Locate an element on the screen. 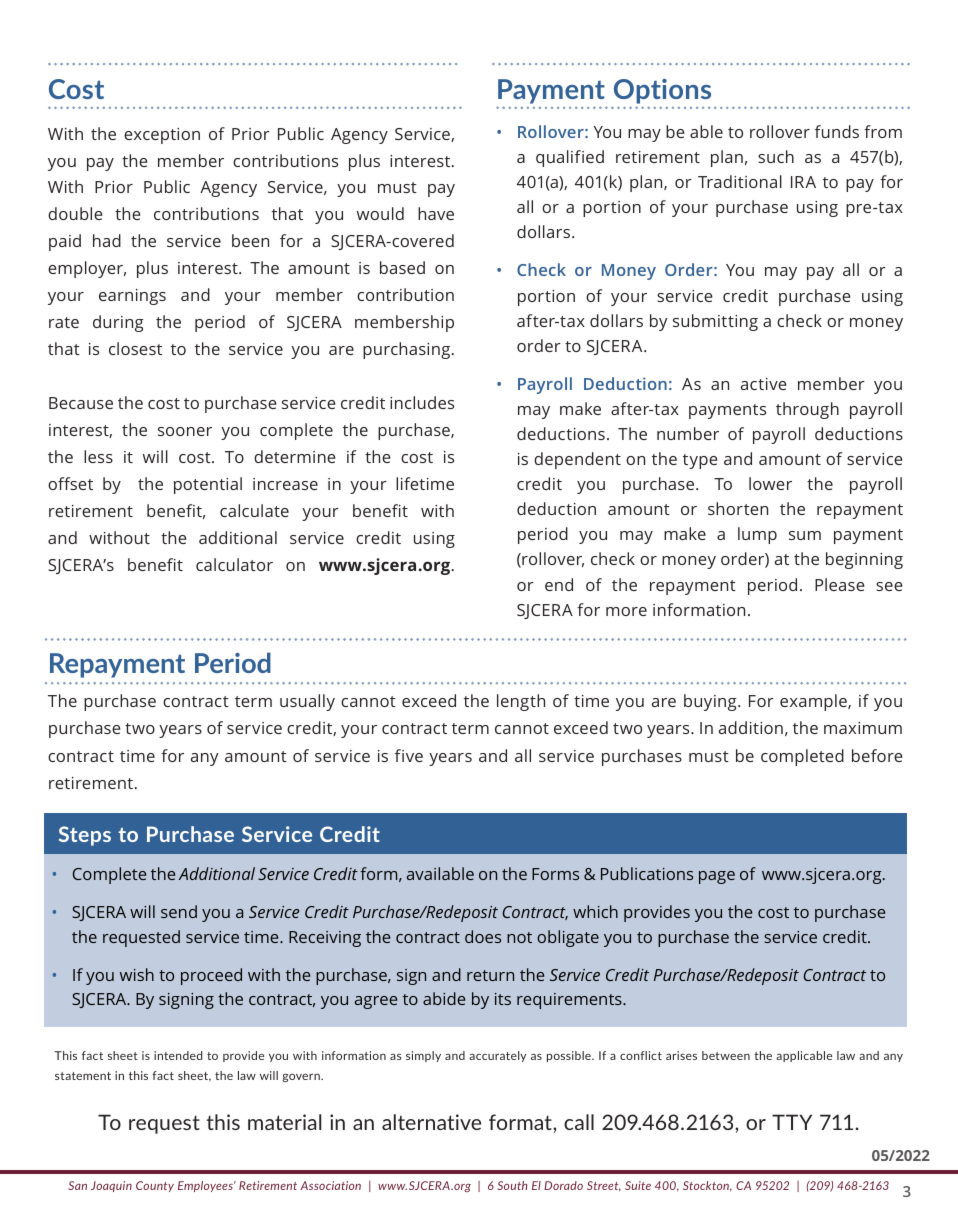  calculator is located at coordinates (234, 564).
